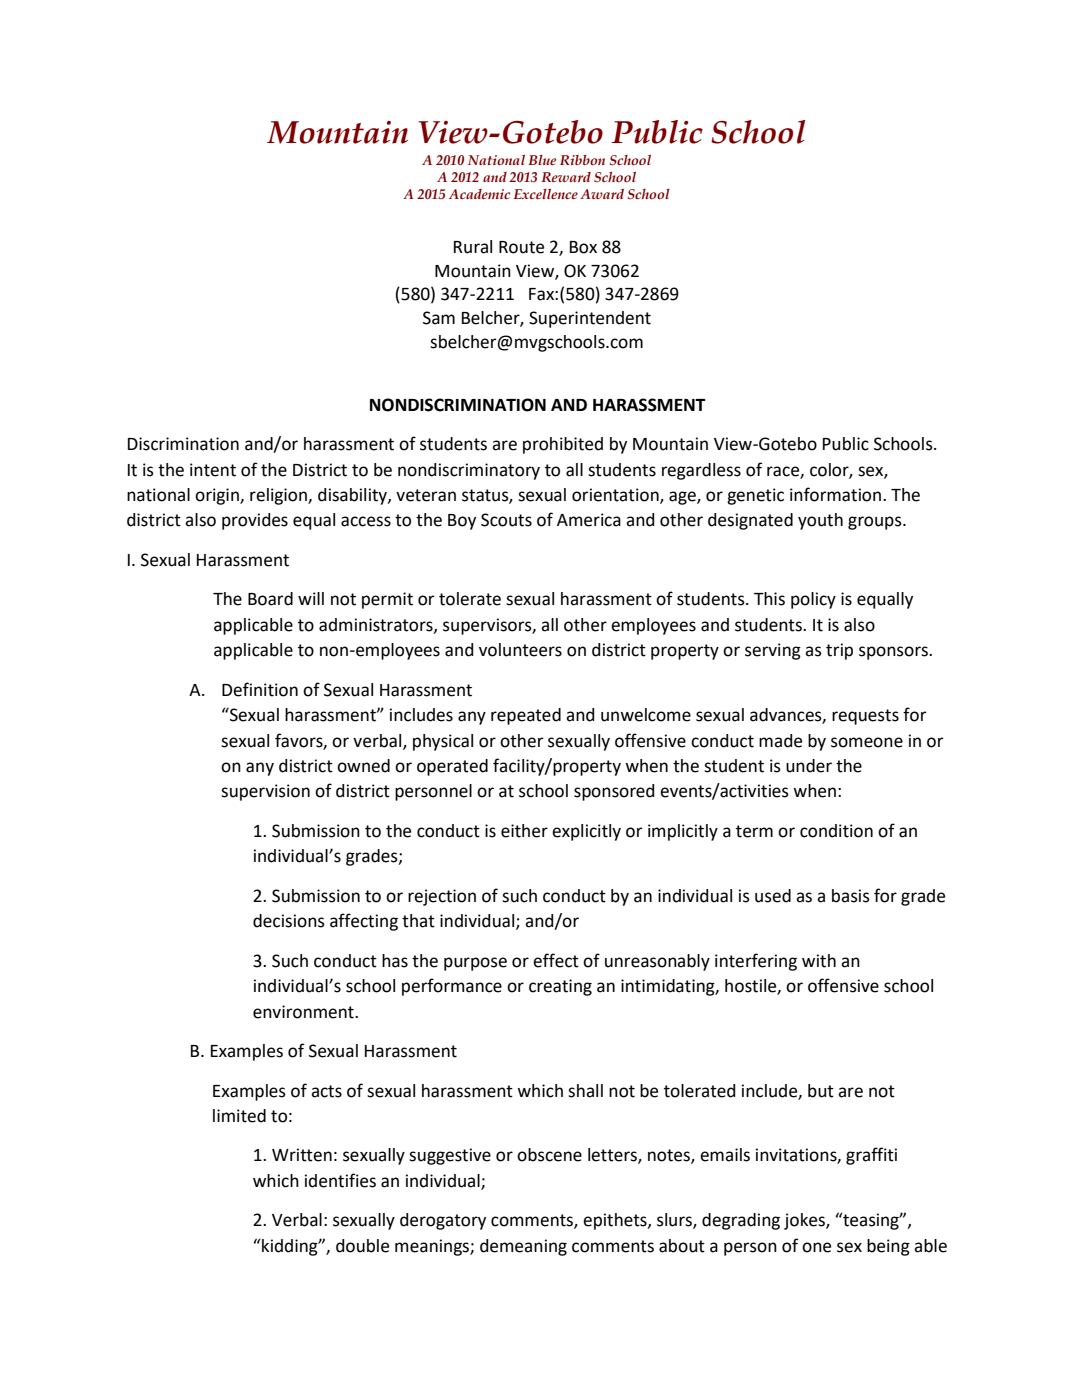 The height and width of the screenshot is (1390, 1074). Describe the element at coordinates (260, 689) in the screenshot. I see `Definition` at that location.
